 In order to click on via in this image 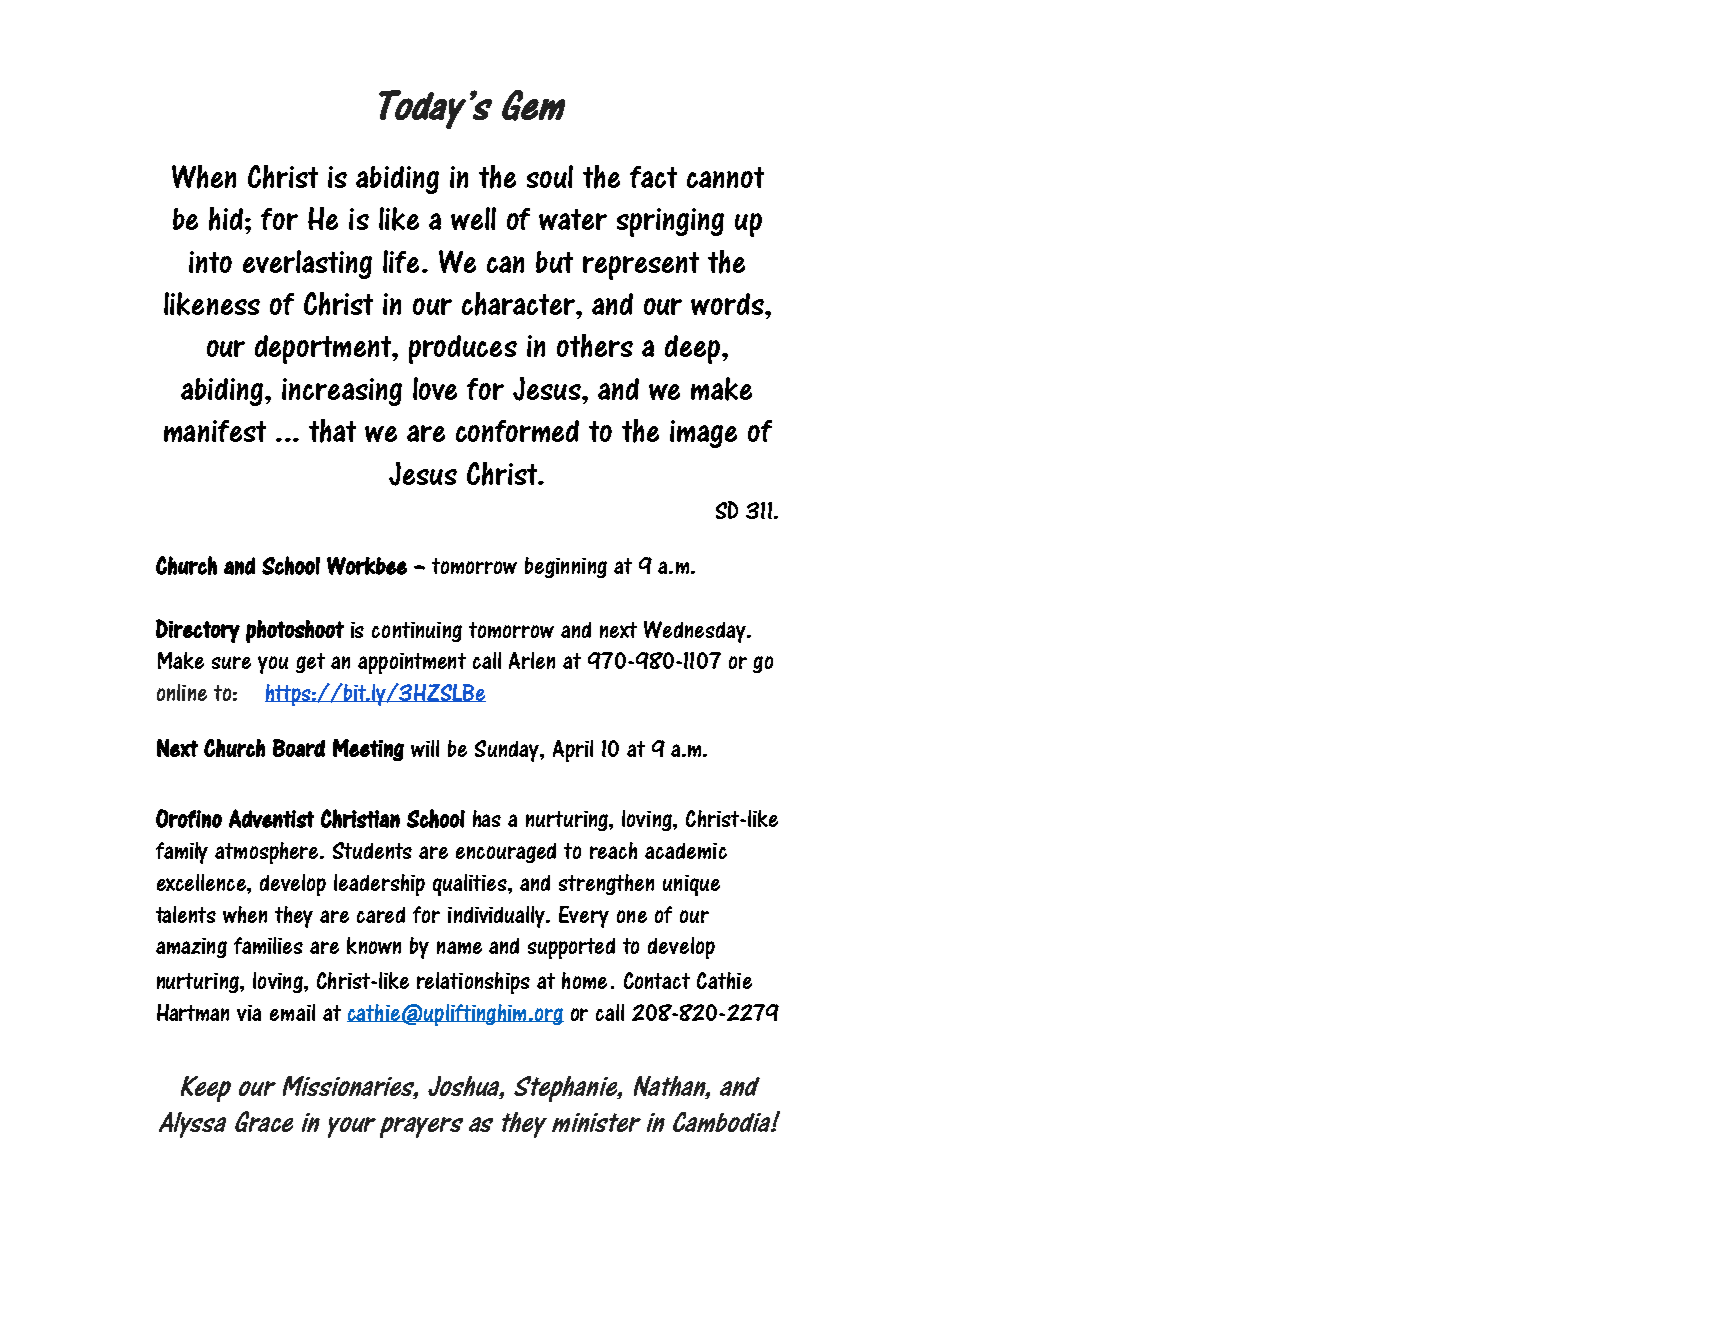, I will do `click(249, 1013)`.
